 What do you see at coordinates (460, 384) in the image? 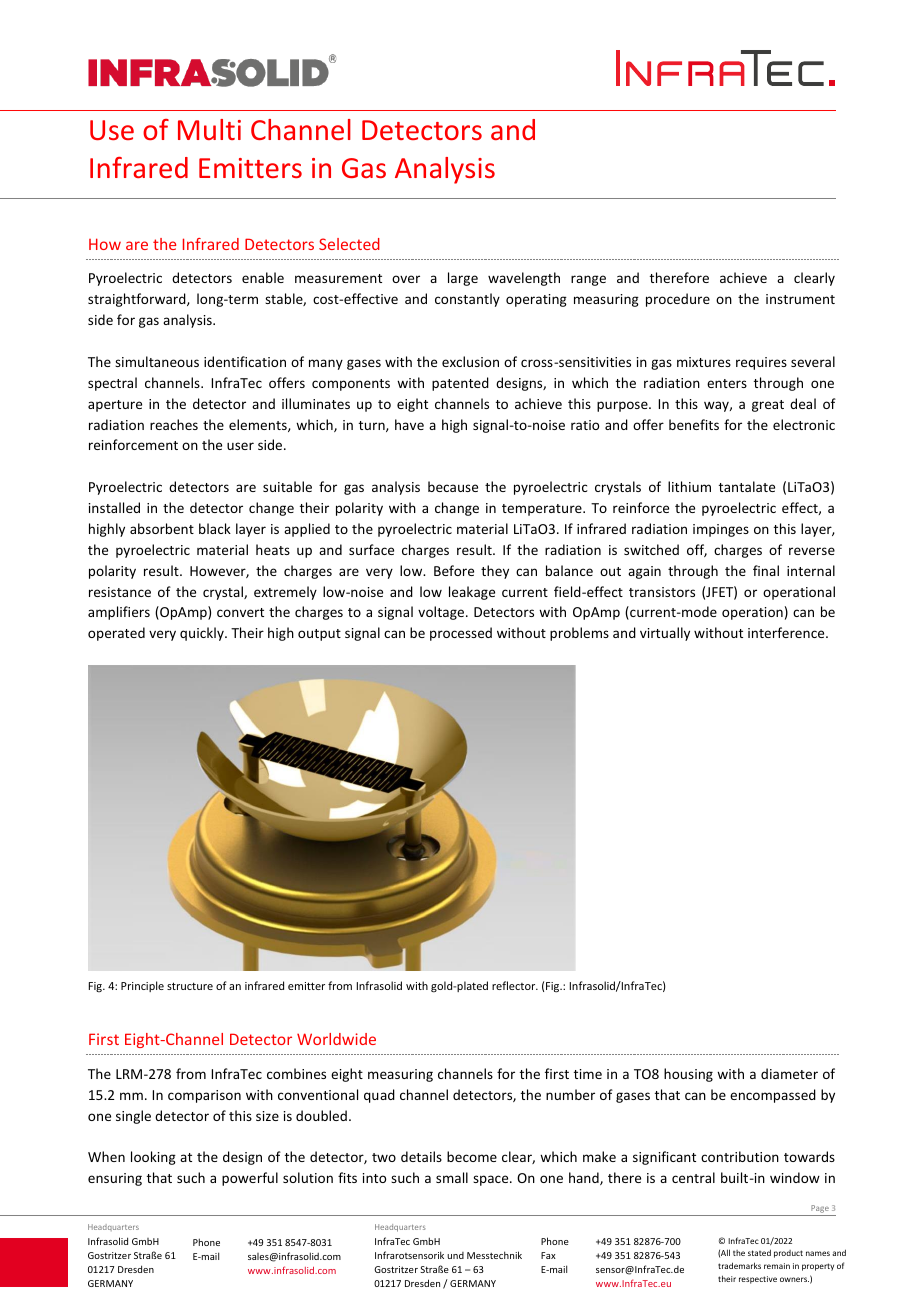
I see `patented` at bounding box center [460, 384].
